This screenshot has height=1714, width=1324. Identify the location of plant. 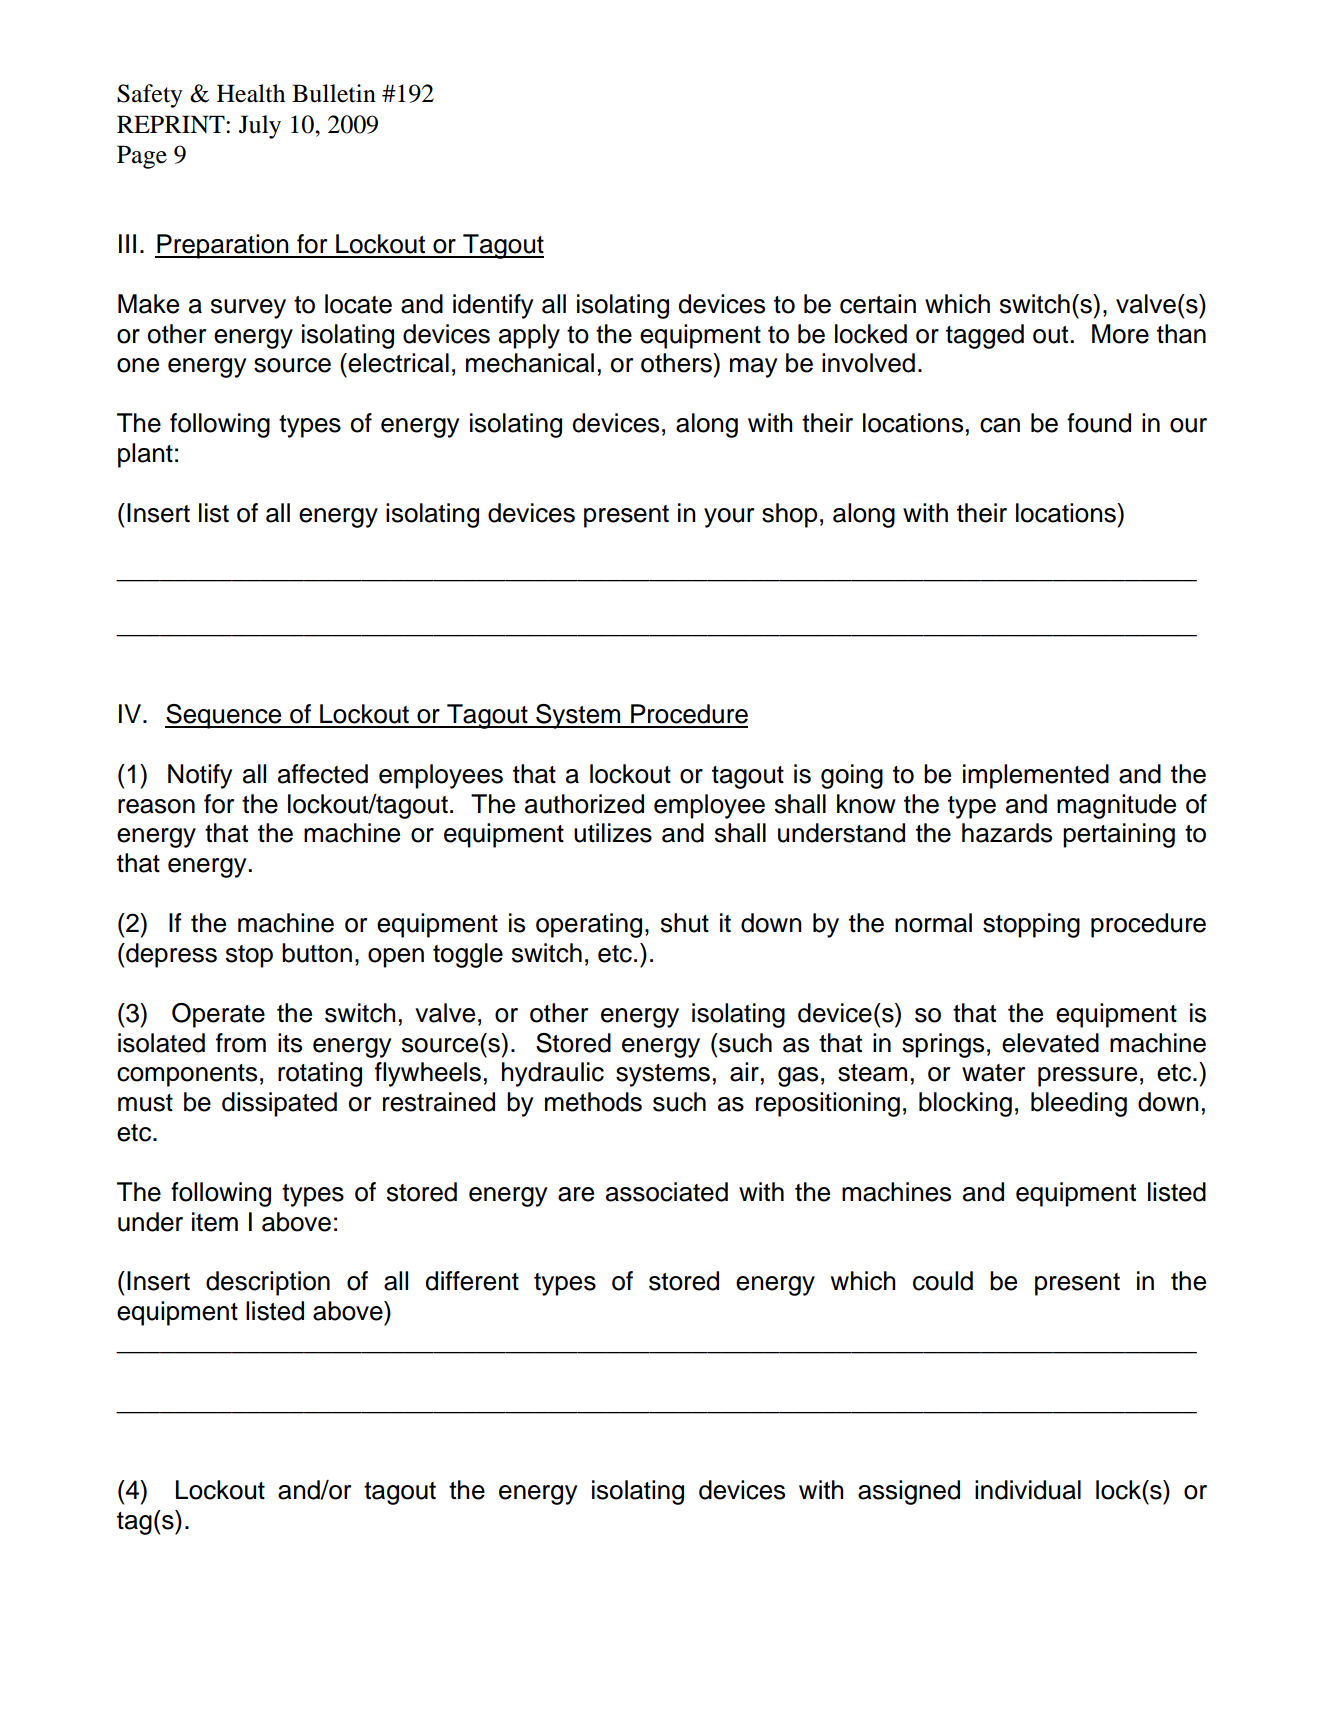
(145, 455).
